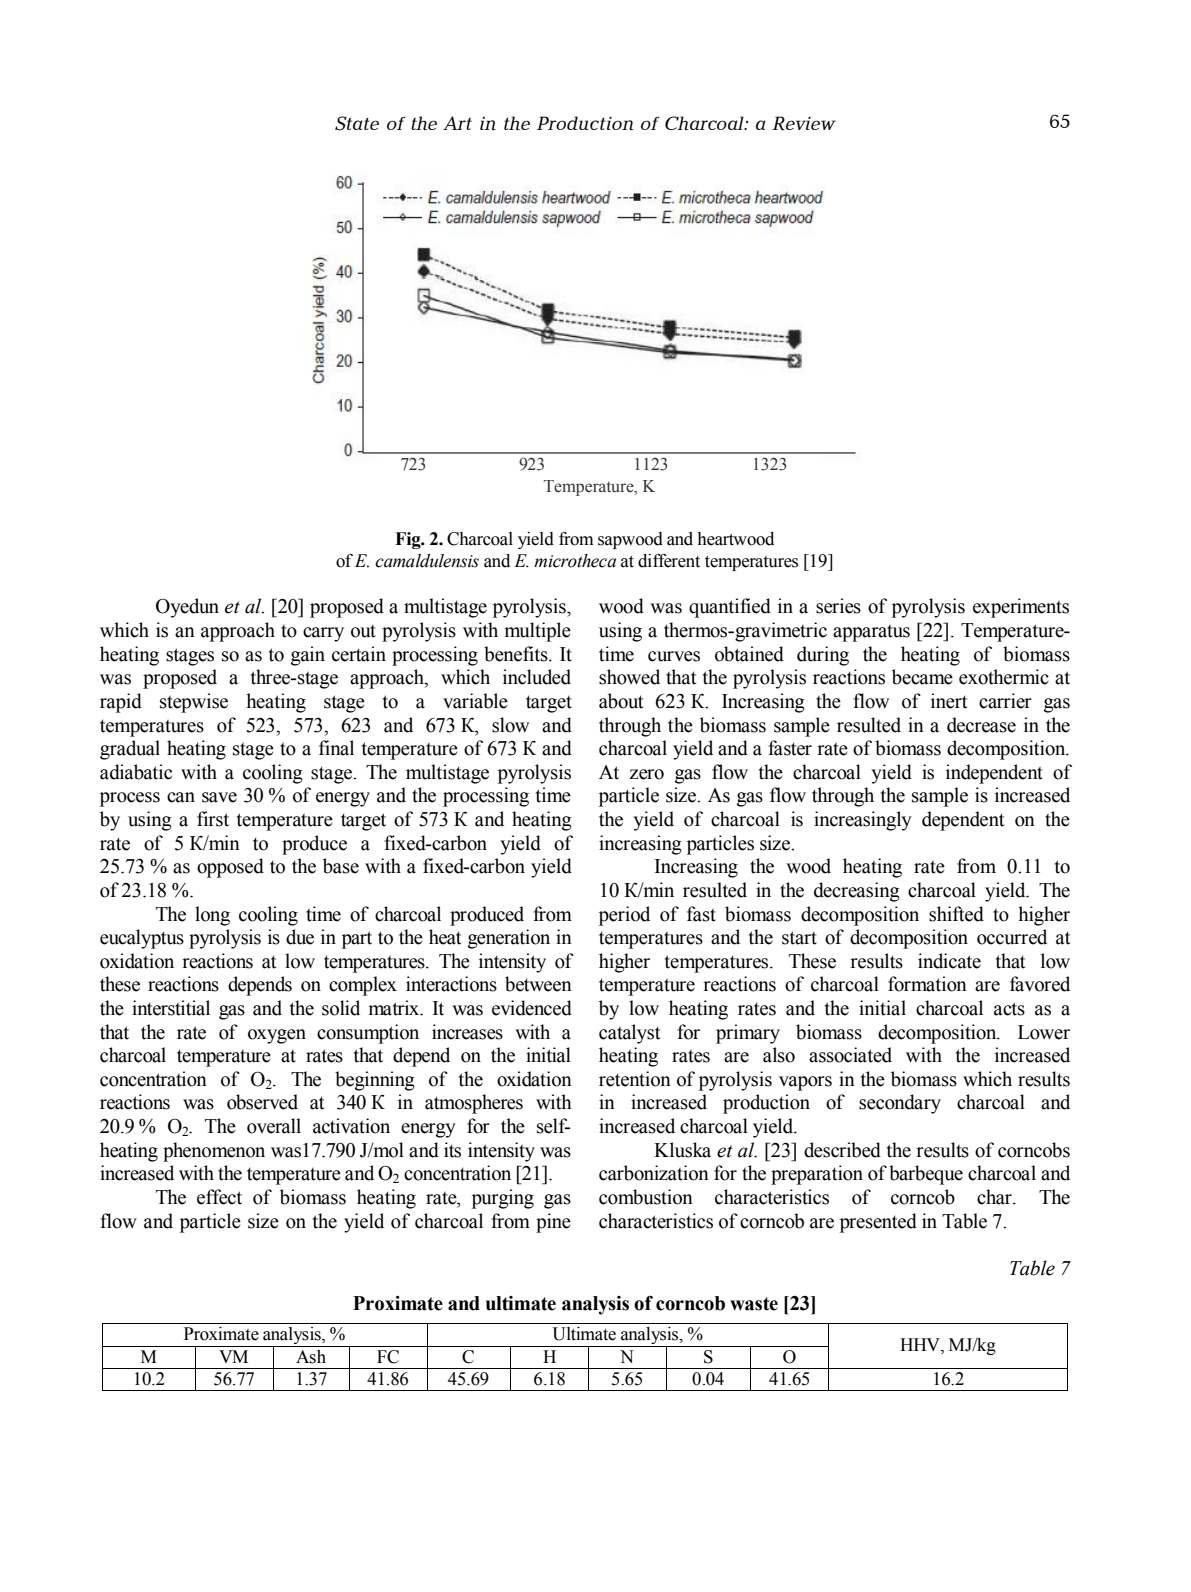 This document has height=1592, width=1191. I want to click on State, so click(357, 123).
